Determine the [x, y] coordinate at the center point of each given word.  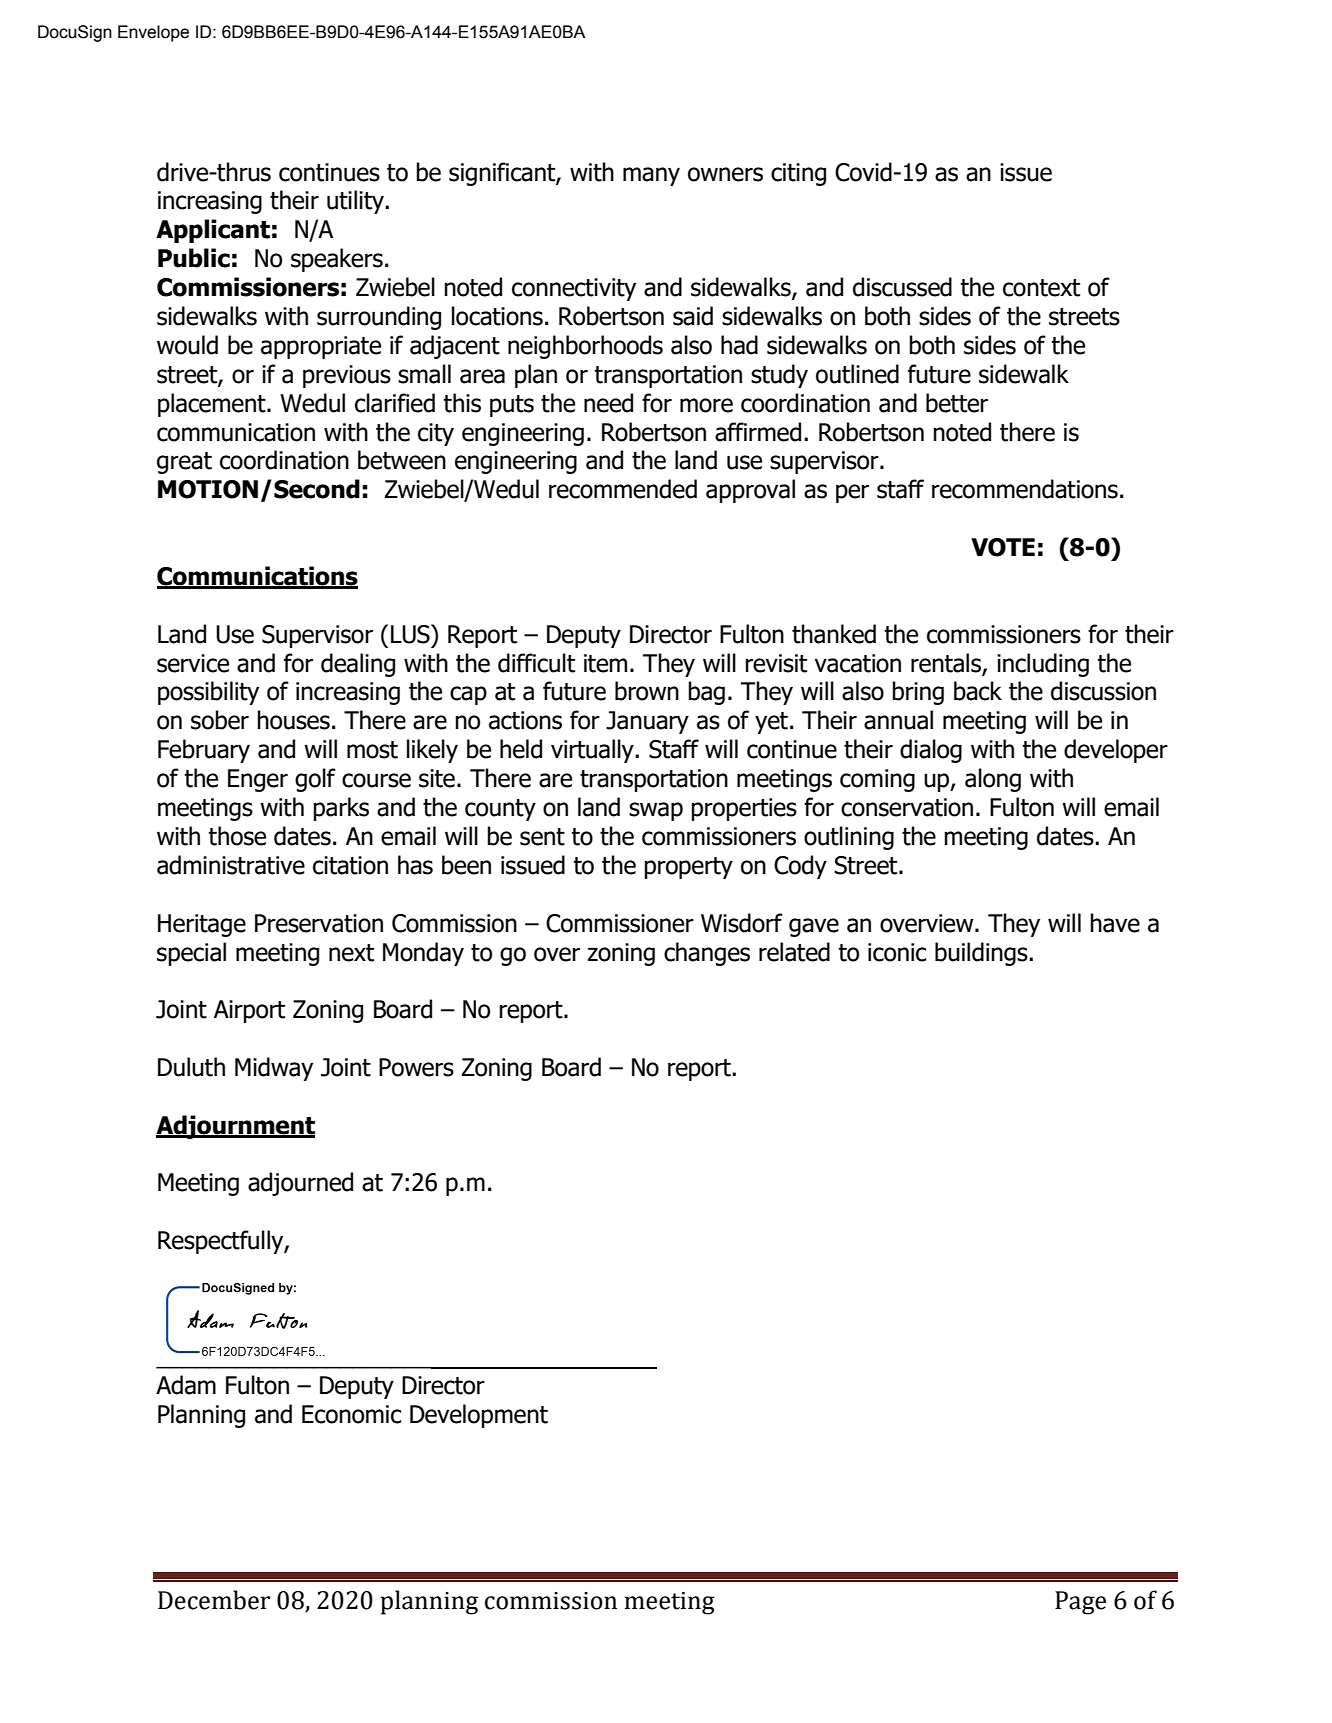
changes [707, 954]
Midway [274, 1069]
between [402, 460]
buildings [982, 954]
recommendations [1025, 489]
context [1041, 288]
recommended [623, 489]
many [651, 176]
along [993, 780]
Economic [351, 1414]
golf [315, 780]
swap [656, 811]
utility [357, 202]
